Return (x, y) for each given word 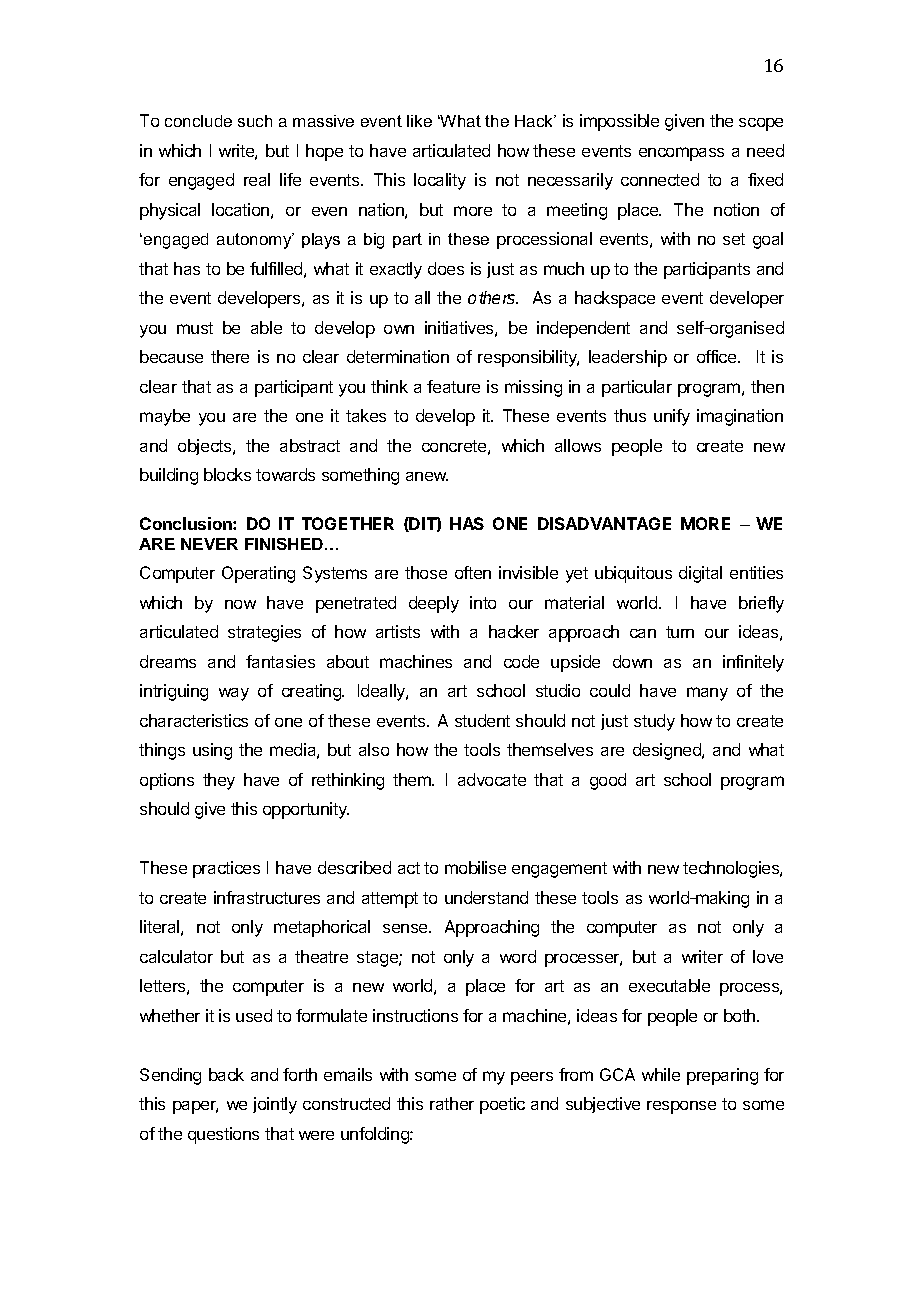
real (257, 179)
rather (452, 1103)
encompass (681, 154)
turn (680, 632)
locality (440, 181)
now (240, 604)
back (226, 1074)
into (483, 602)
